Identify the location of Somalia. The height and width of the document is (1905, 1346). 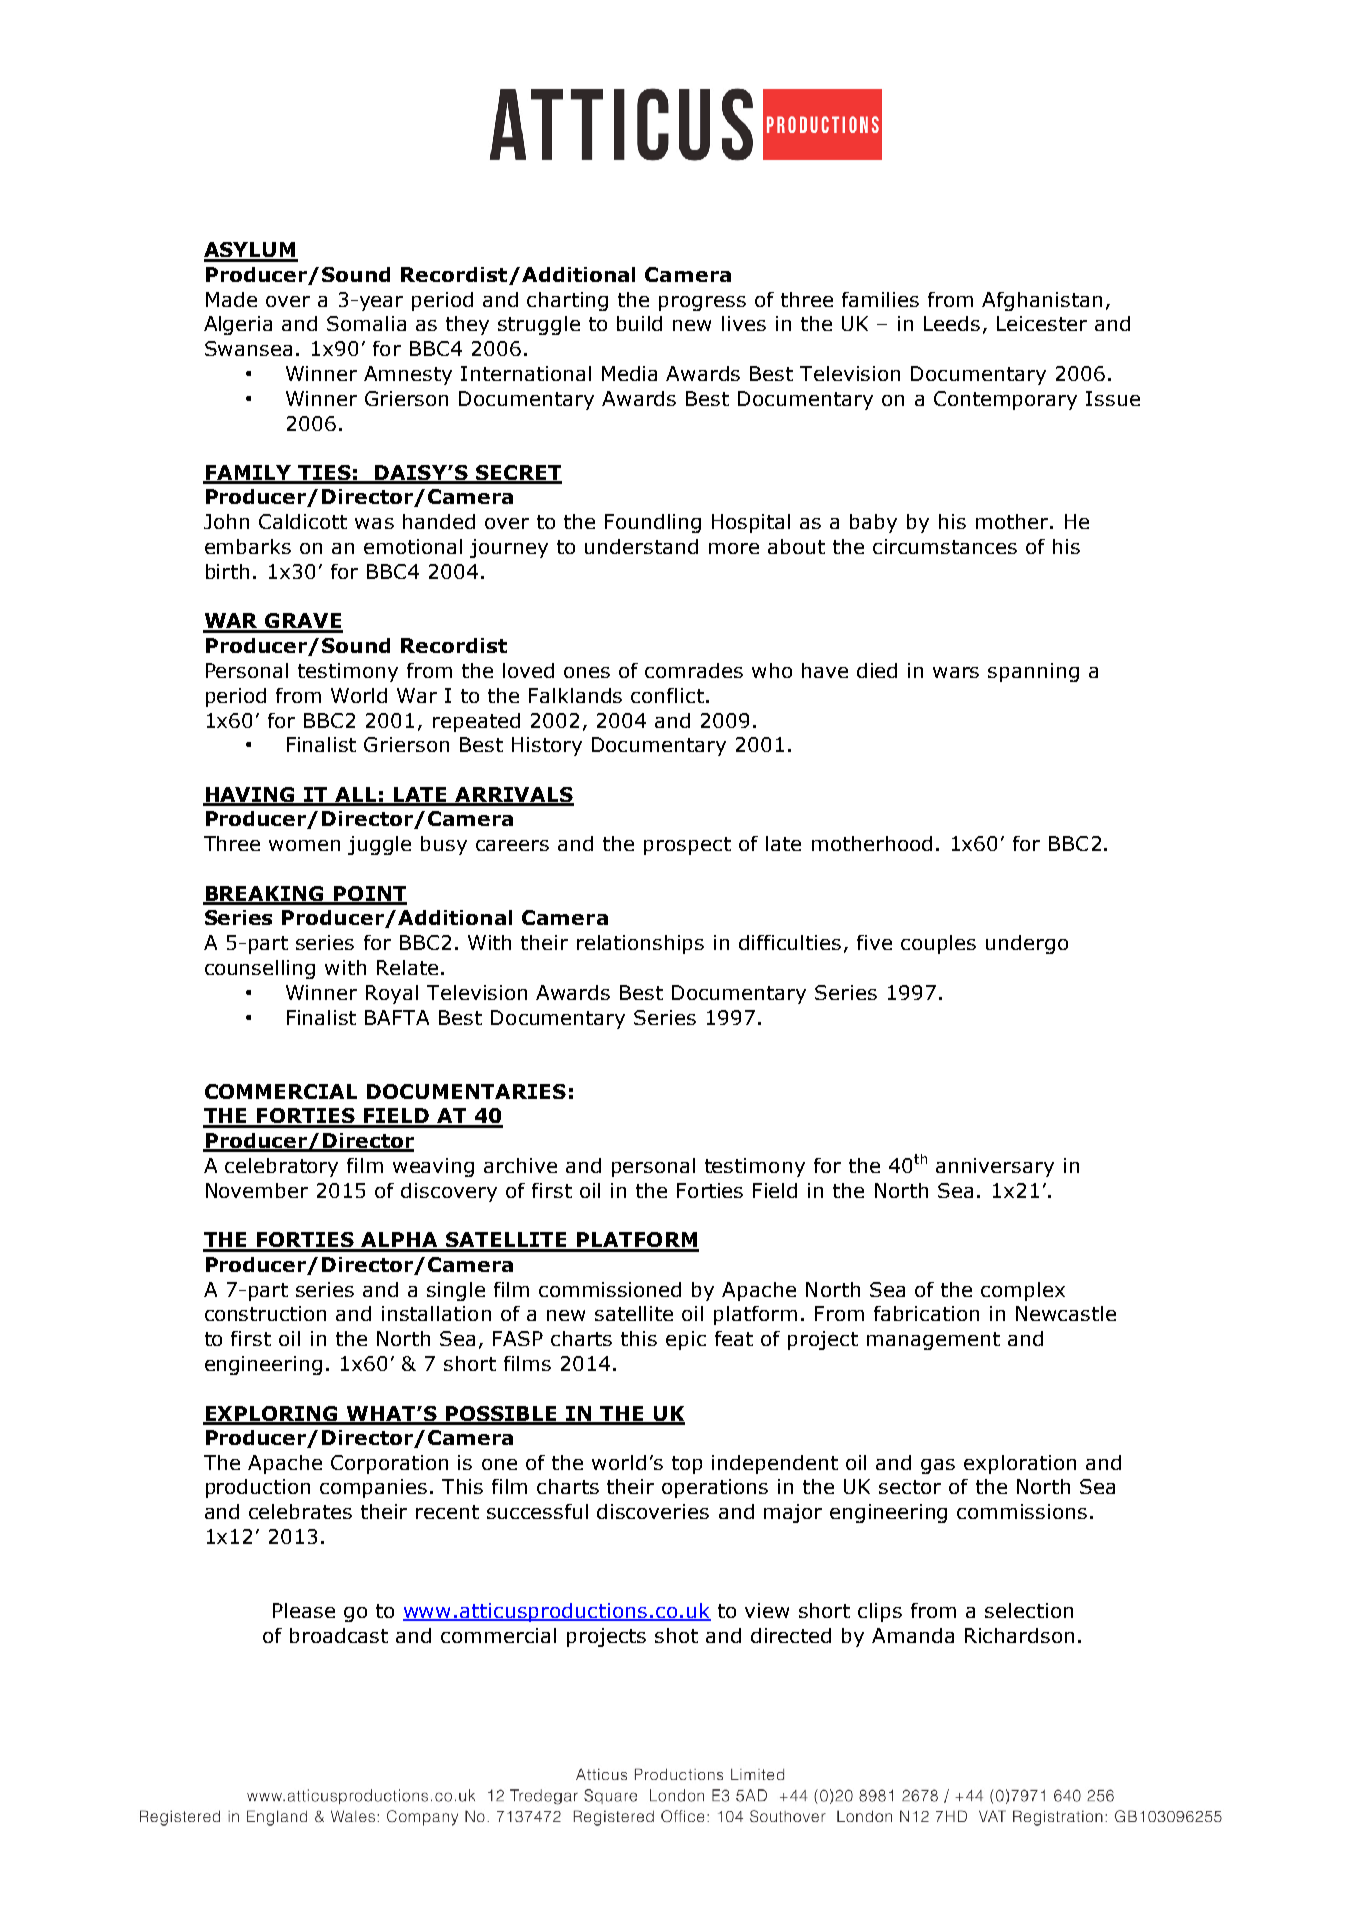
(366, 323).
